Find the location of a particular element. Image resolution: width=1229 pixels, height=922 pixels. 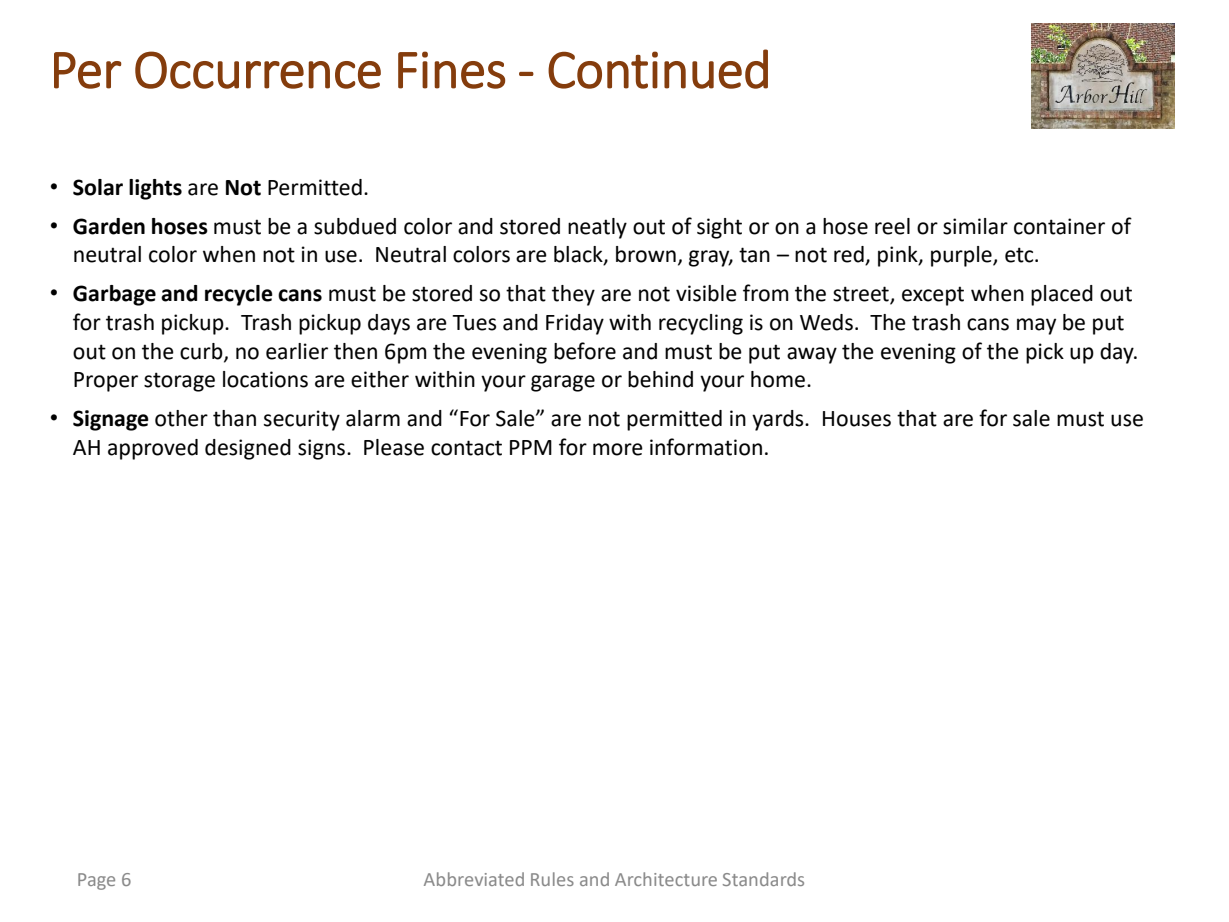

similar is located at coordinates (975, 226).
